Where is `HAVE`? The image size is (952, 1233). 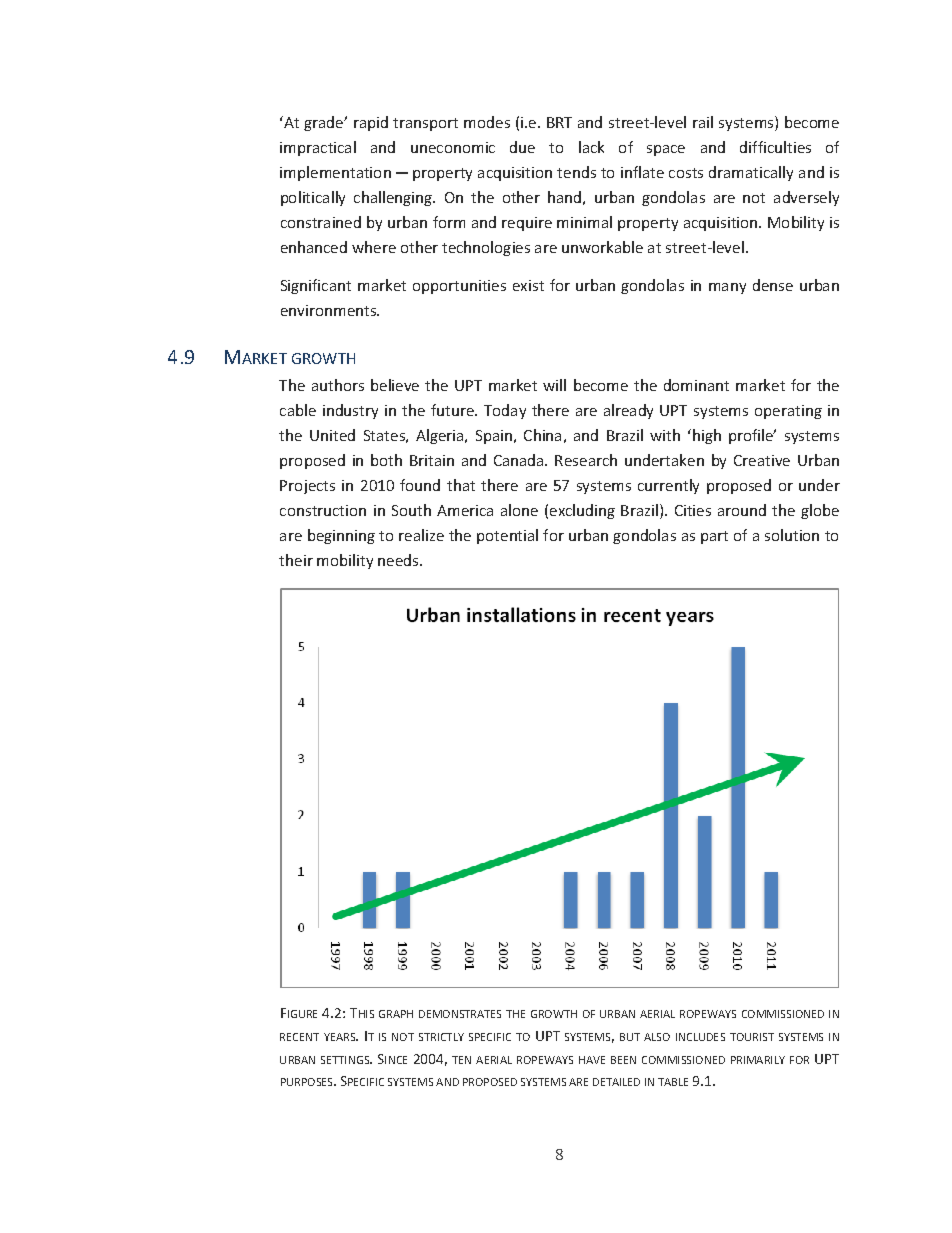
HAVE is located at coordinates (592, 1060).
